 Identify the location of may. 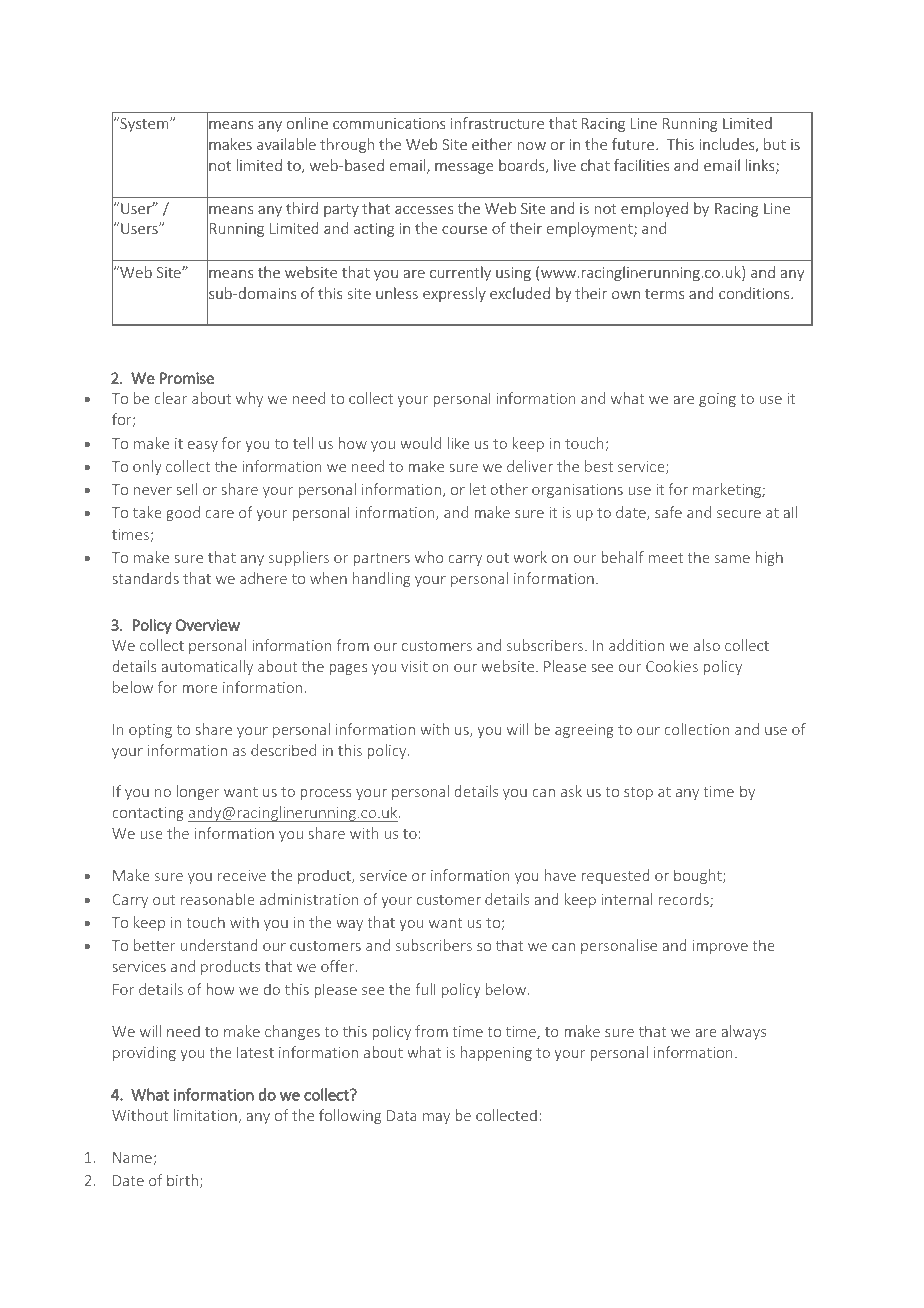
(436, 1118).
